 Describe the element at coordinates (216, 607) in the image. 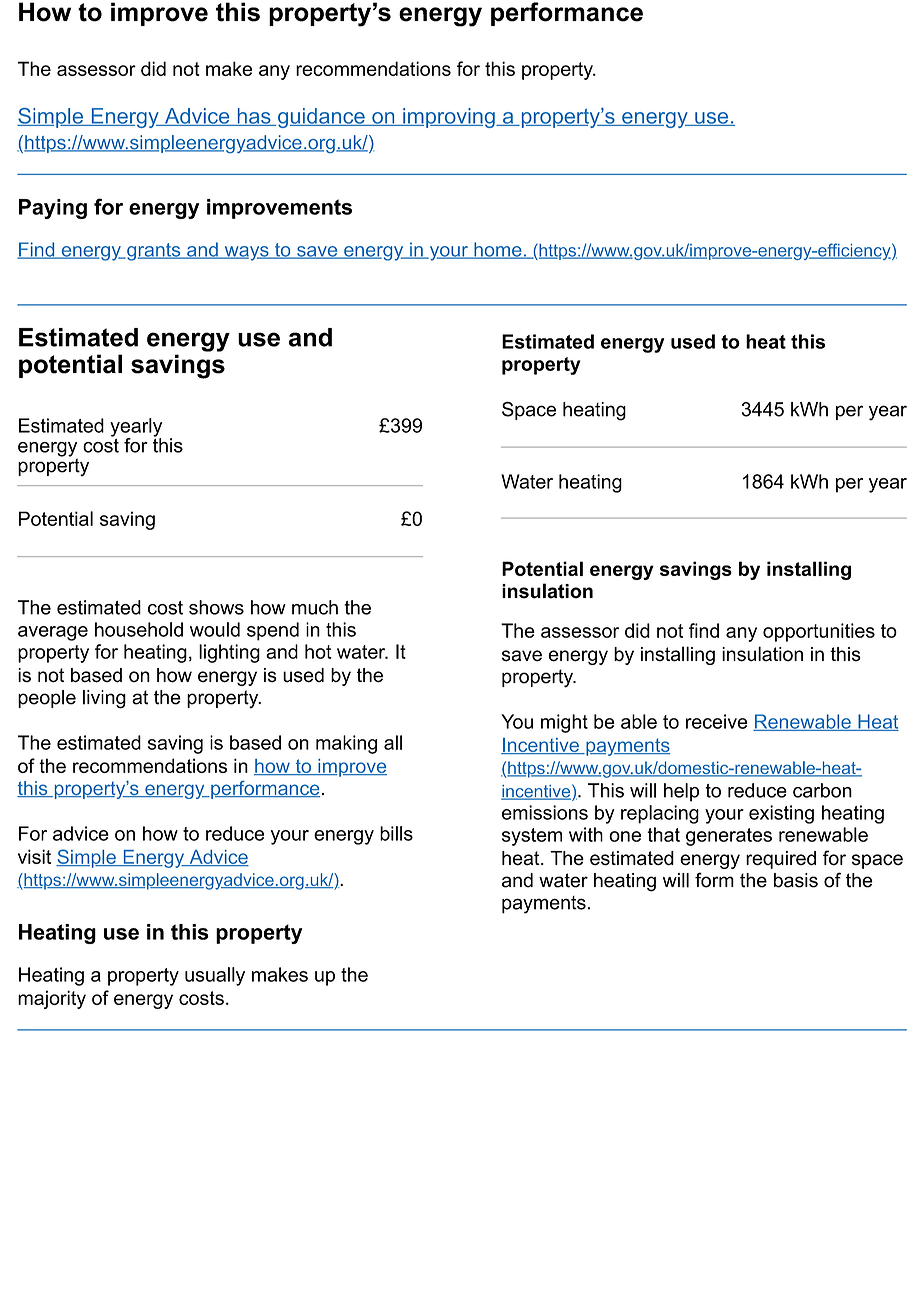

I see `shows` at that location.
